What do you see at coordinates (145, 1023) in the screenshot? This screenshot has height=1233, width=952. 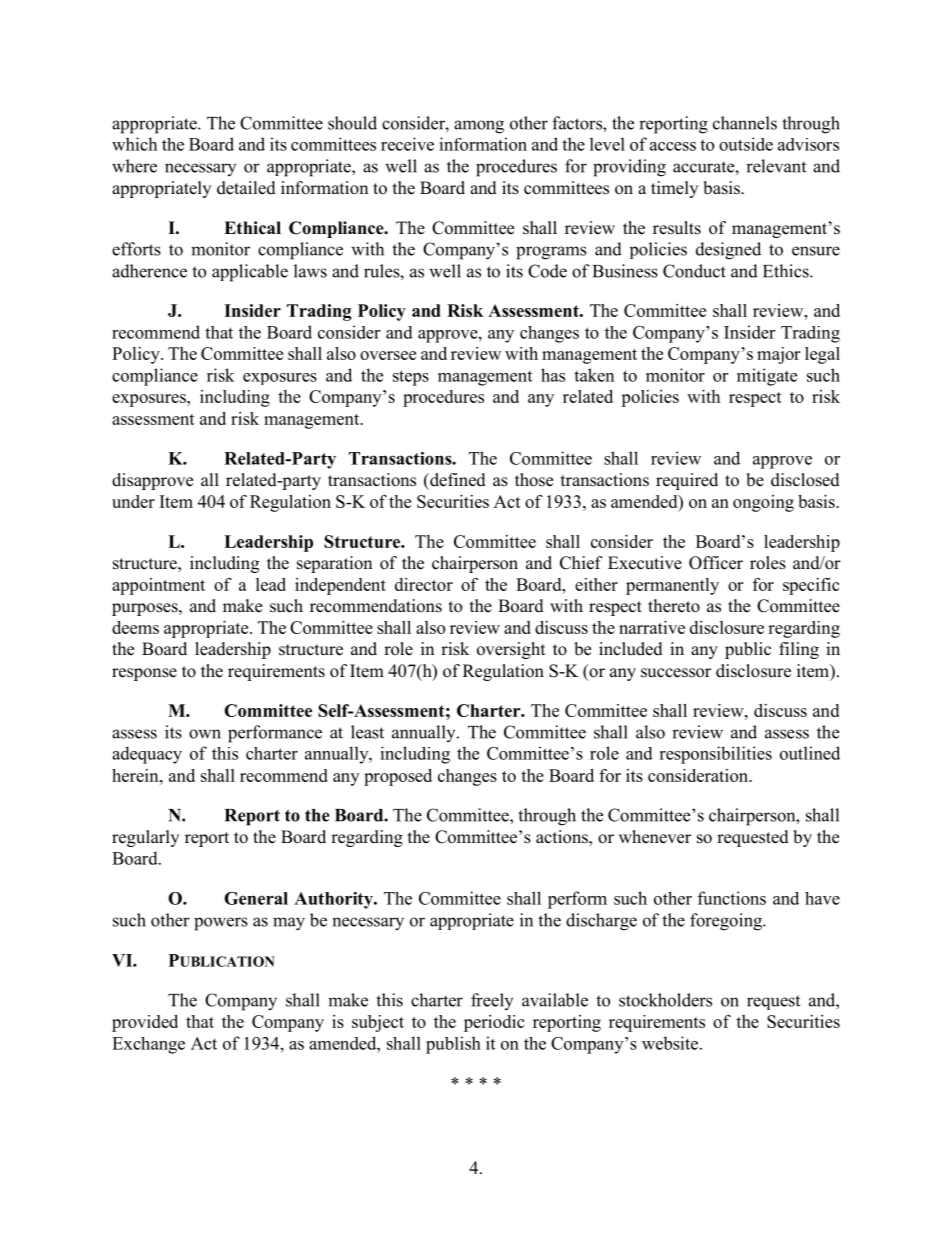 I see `provided` at bounding box center [145, 1023].
